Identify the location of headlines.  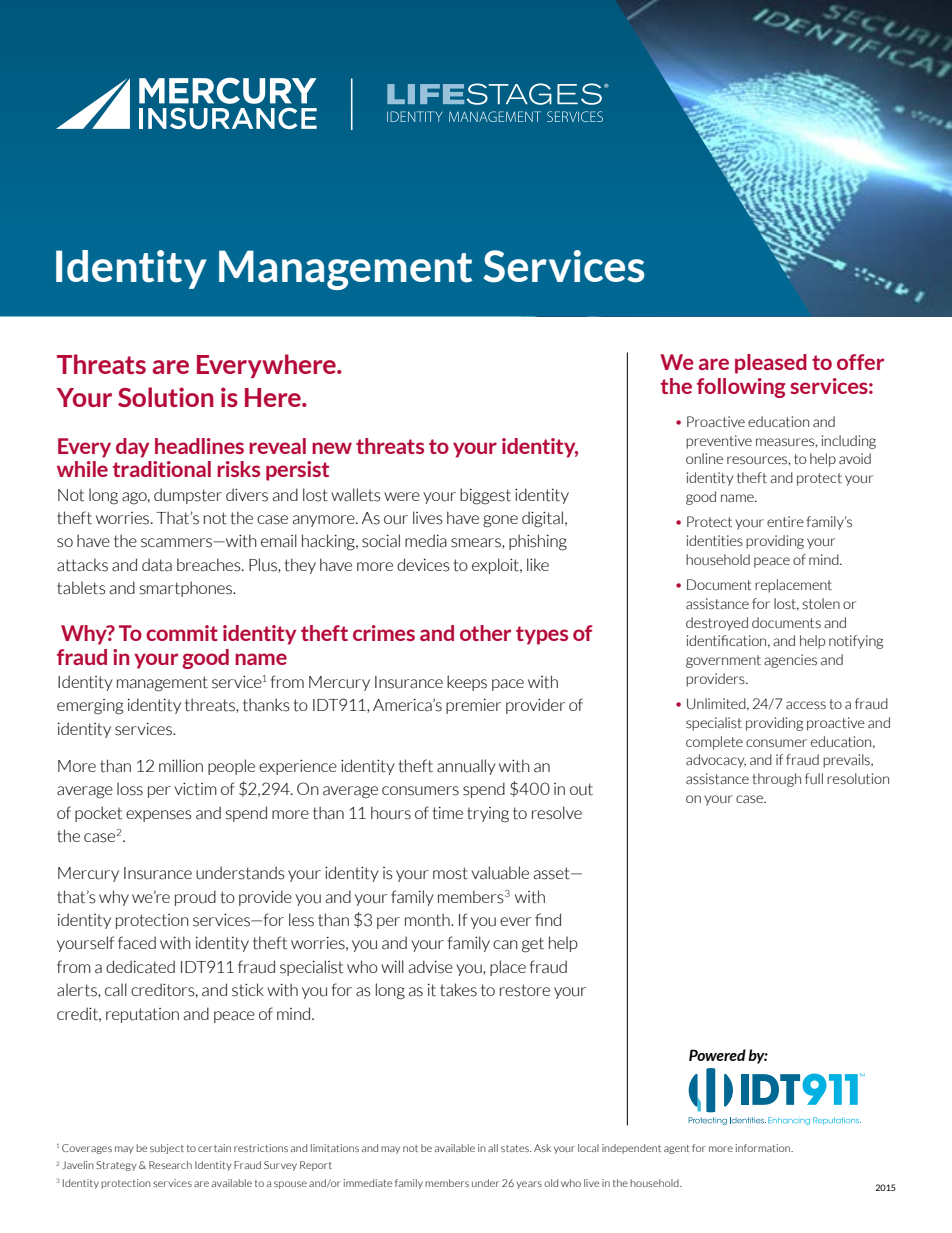
(199, 446).
